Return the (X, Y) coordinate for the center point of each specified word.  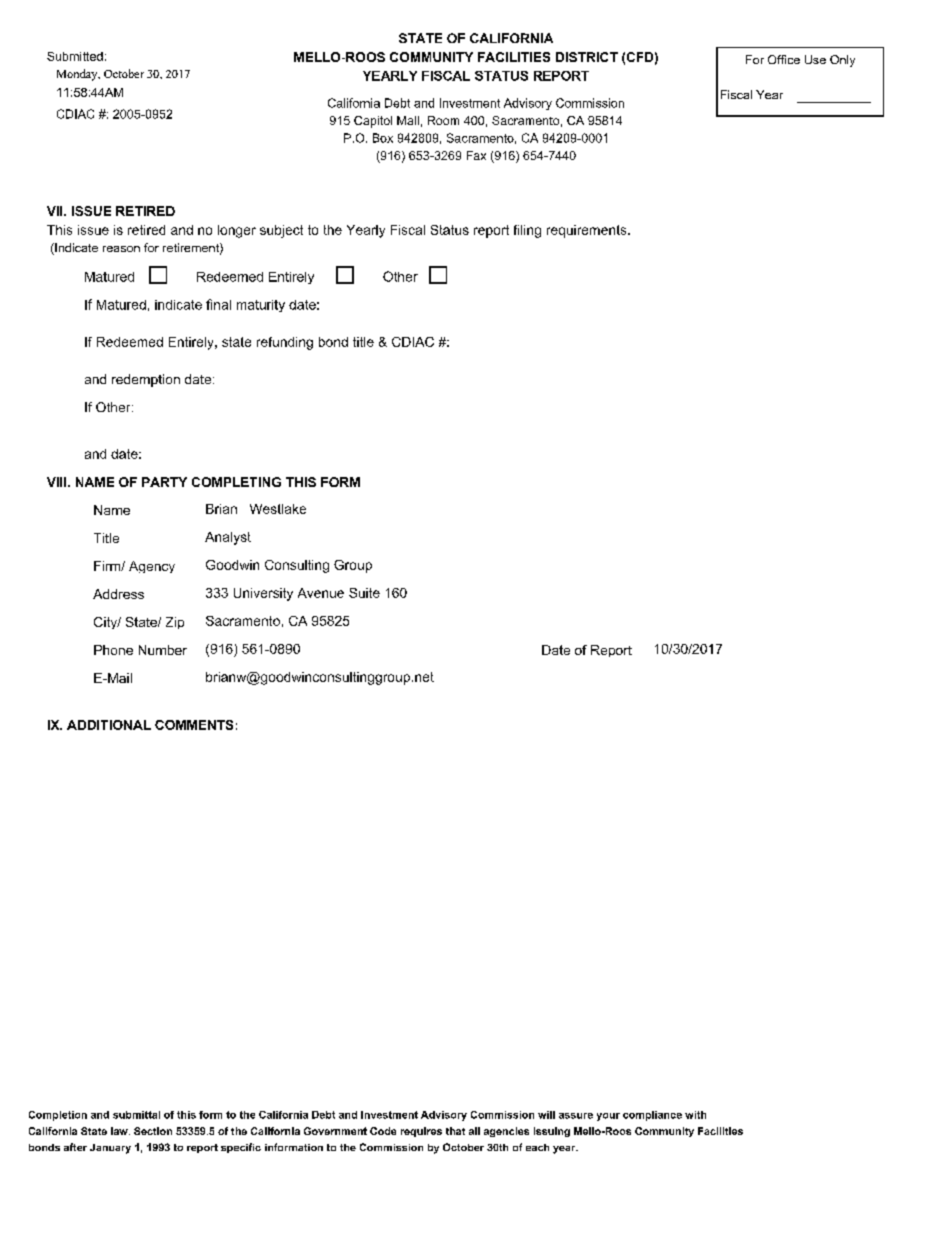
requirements (588, 231)
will (546, 1115)
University (263, 594)
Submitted (75, 56)
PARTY (164, 482)
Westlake (278, 509)
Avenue (321, 593)
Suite (364, 593)
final (218, 304)
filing (527, 231)
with (695, 1115)
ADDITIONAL (109, 725)
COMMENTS (194, 725)
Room (443, 120)
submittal (136, 1115)
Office (784, 59)
